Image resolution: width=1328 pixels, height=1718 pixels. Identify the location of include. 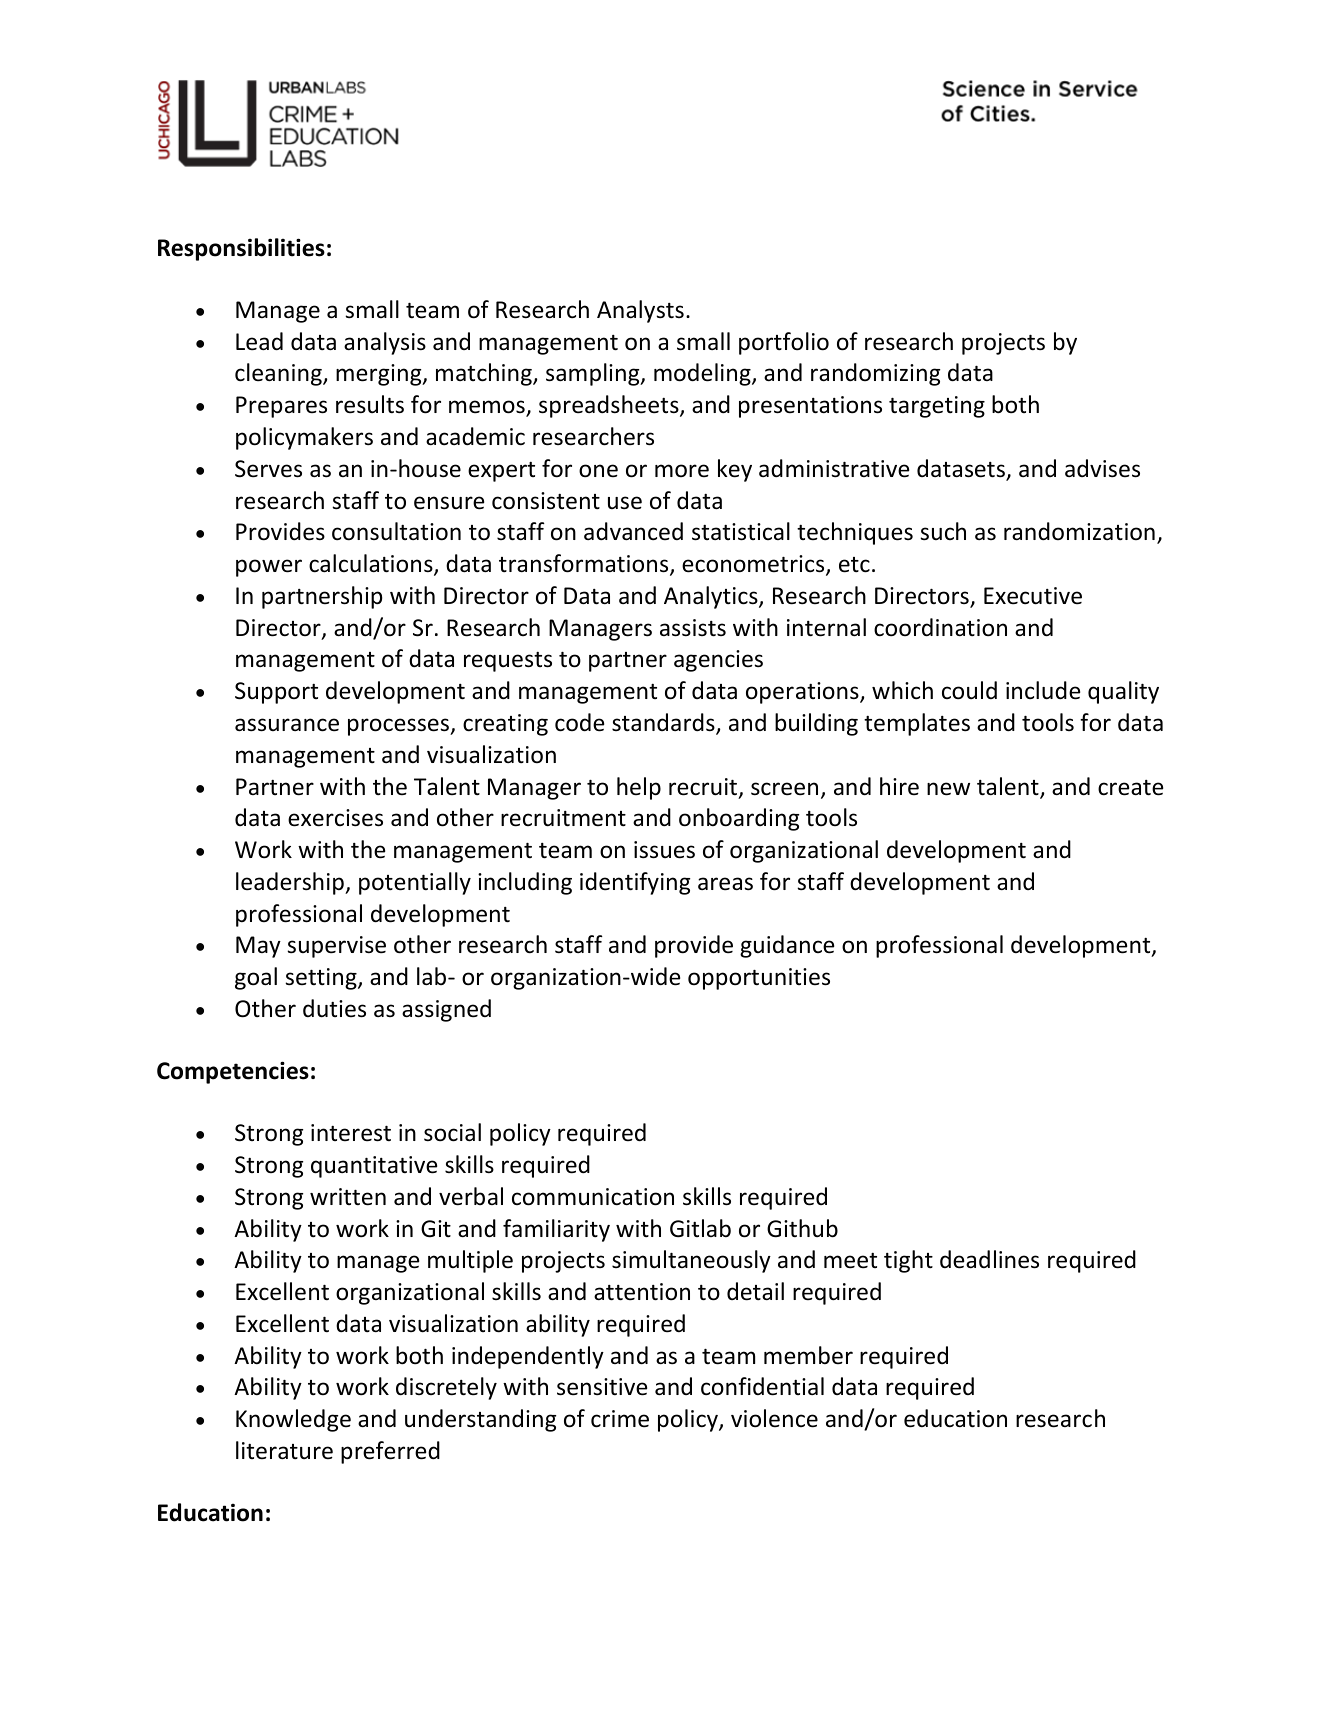
(1043, 690).
